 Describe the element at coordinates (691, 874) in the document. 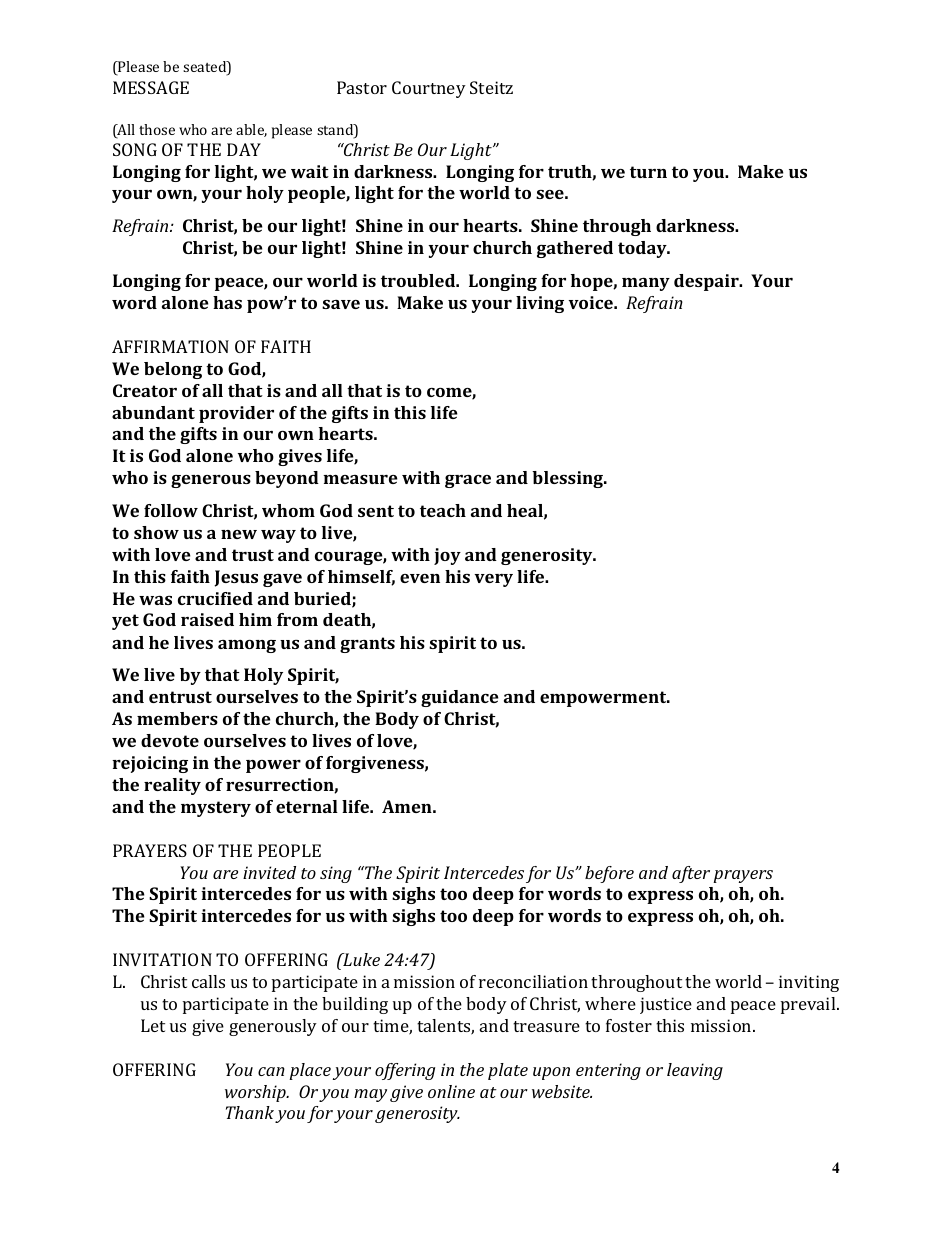

I see `after` at that location.
